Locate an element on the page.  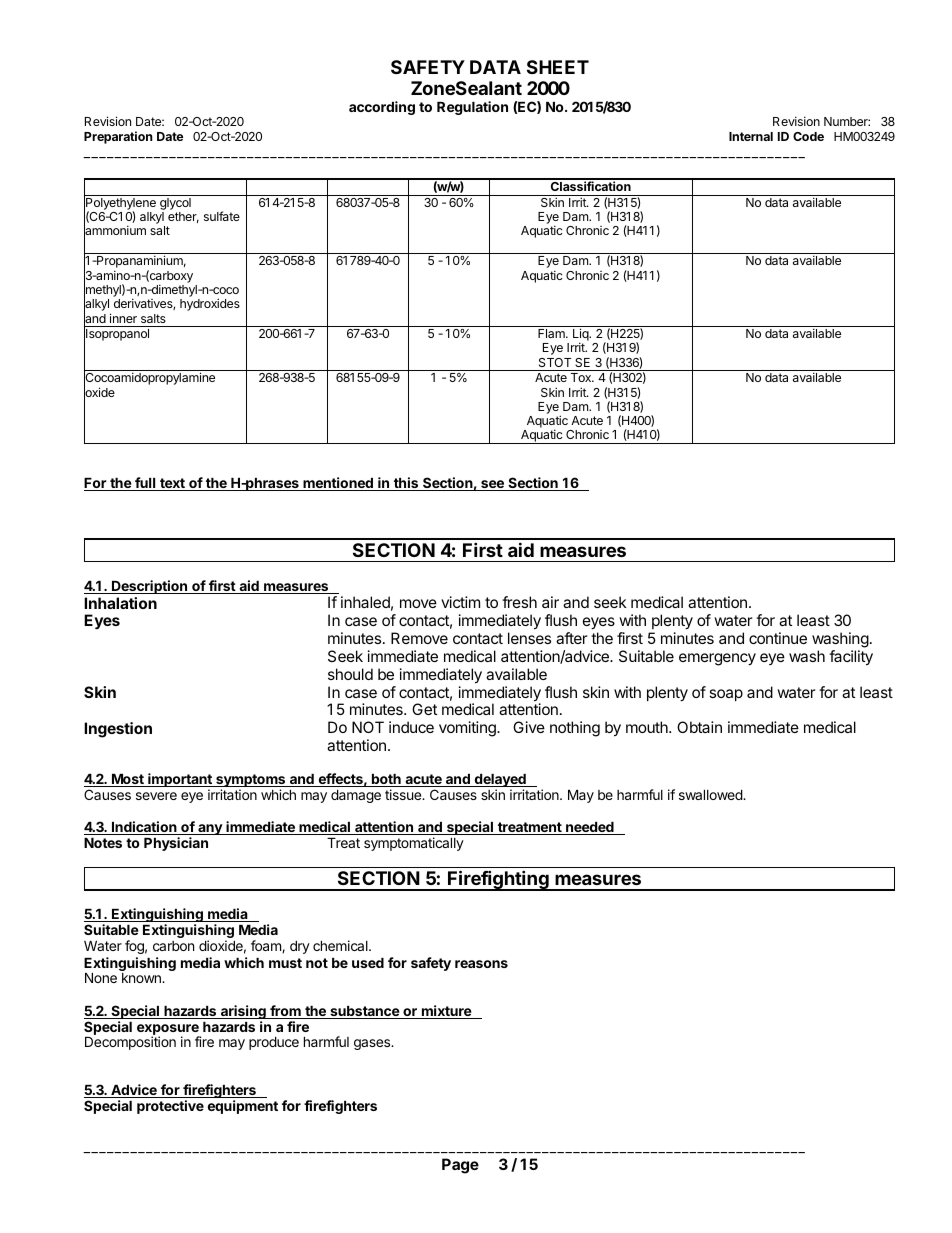
Description is located at coordinates (150, 587).
